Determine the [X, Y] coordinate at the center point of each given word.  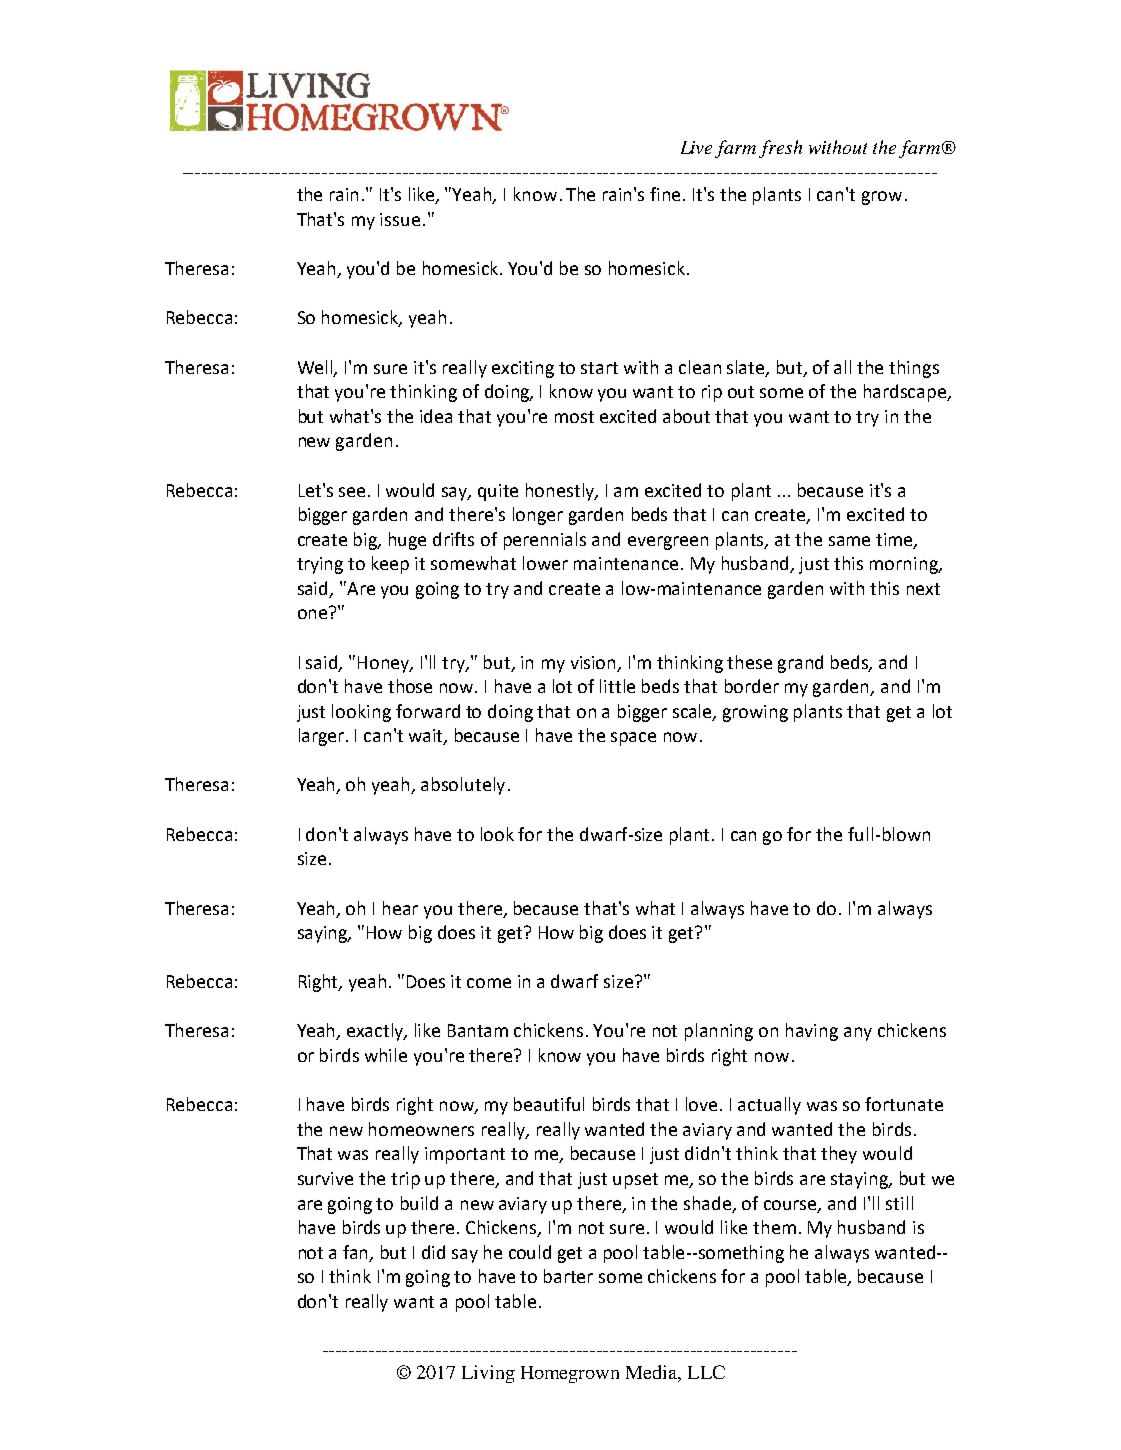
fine [667, 194]
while [386, 1055]
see [352, 492]
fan [357, 1253]
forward [428, 711]
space [633, 739]
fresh [780, 149]
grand [800, 664]
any [858, 1034]
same [849, 541]
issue [400, 219]
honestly [561, 492]
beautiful [549, 1104]
